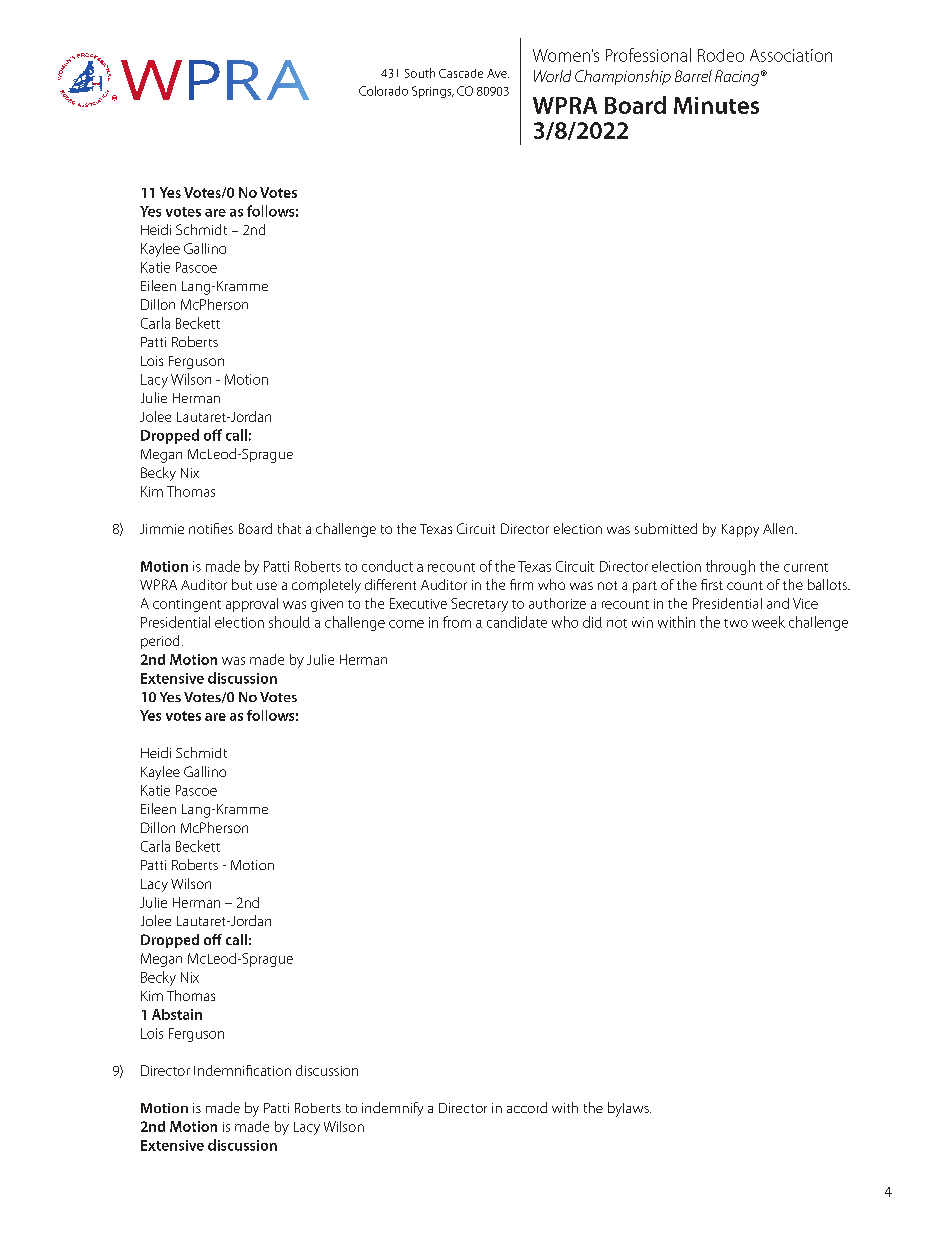 The width and height of the screenshot is (952, 1233). What do you see at coordinates (521, 584) in the screenshot?
I see `firm` at bounding box center [521, 584].
